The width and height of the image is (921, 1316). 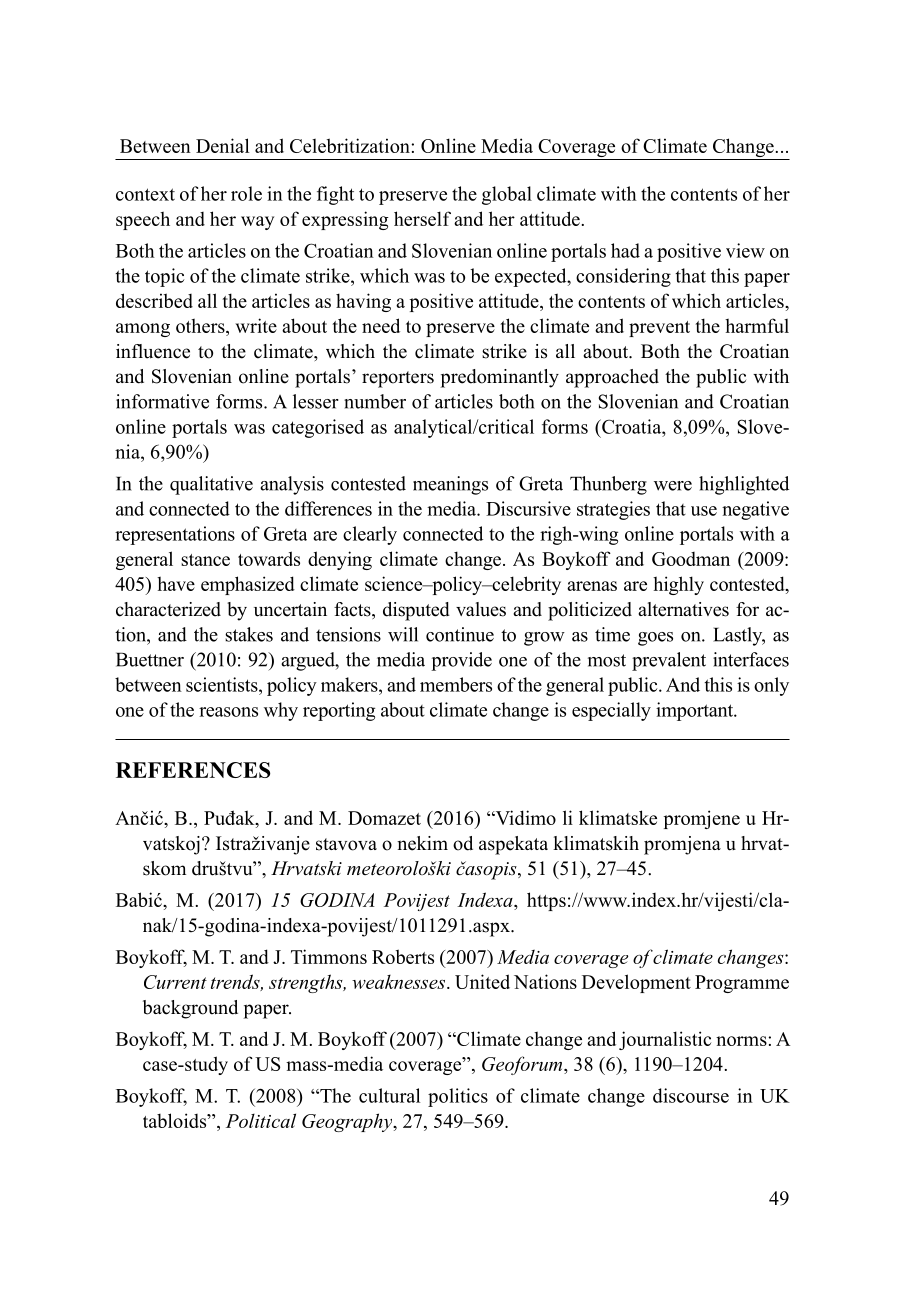 What do you see at coordinates (507, 195) in the image?
I see `global` at bounding box center [507, 195].
